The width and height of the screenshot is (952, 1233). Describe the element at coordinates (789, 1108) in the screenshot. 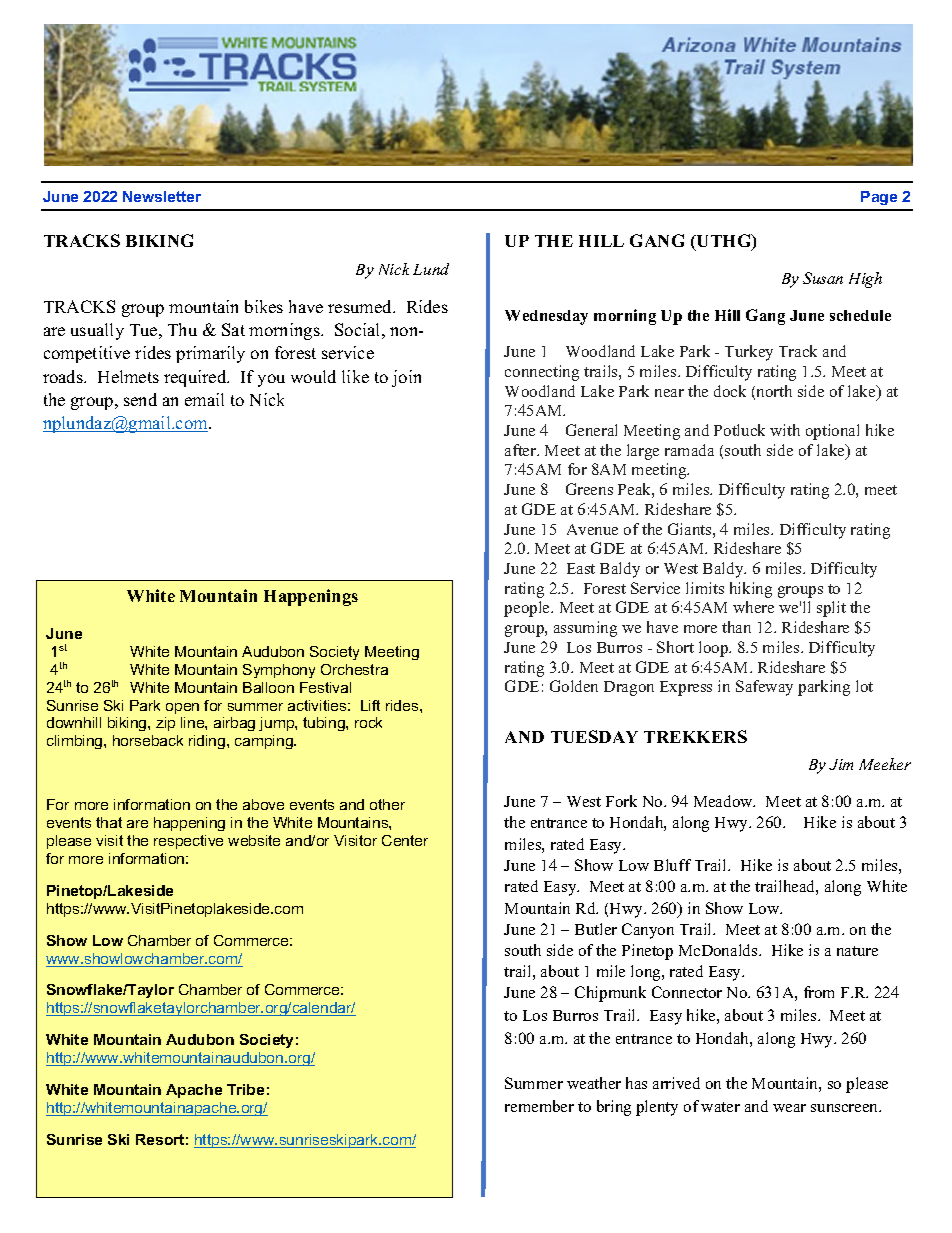

I see `wear` at that location.
